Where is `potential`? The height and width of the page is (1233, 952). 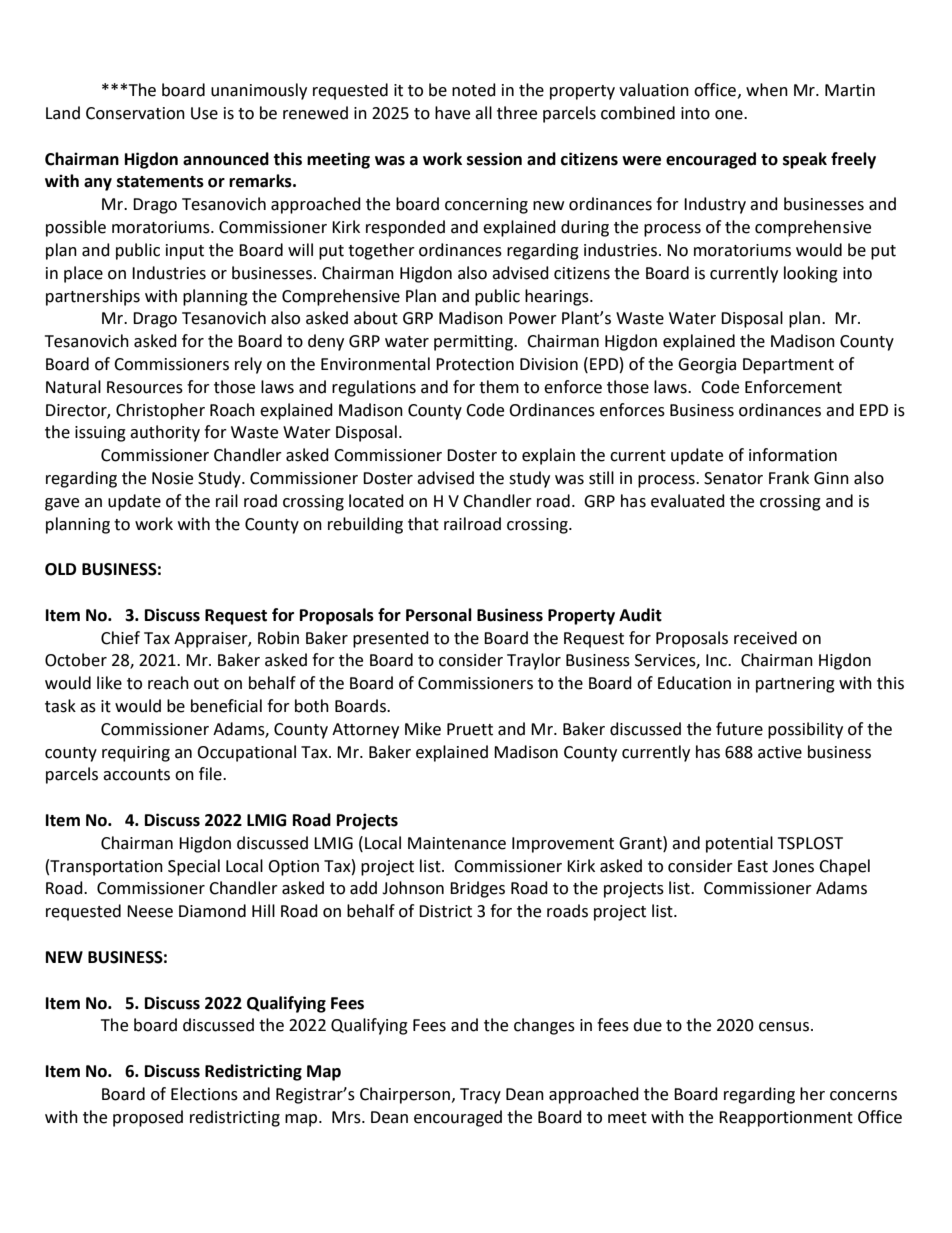 potential is located at coordinates (739, 844).
